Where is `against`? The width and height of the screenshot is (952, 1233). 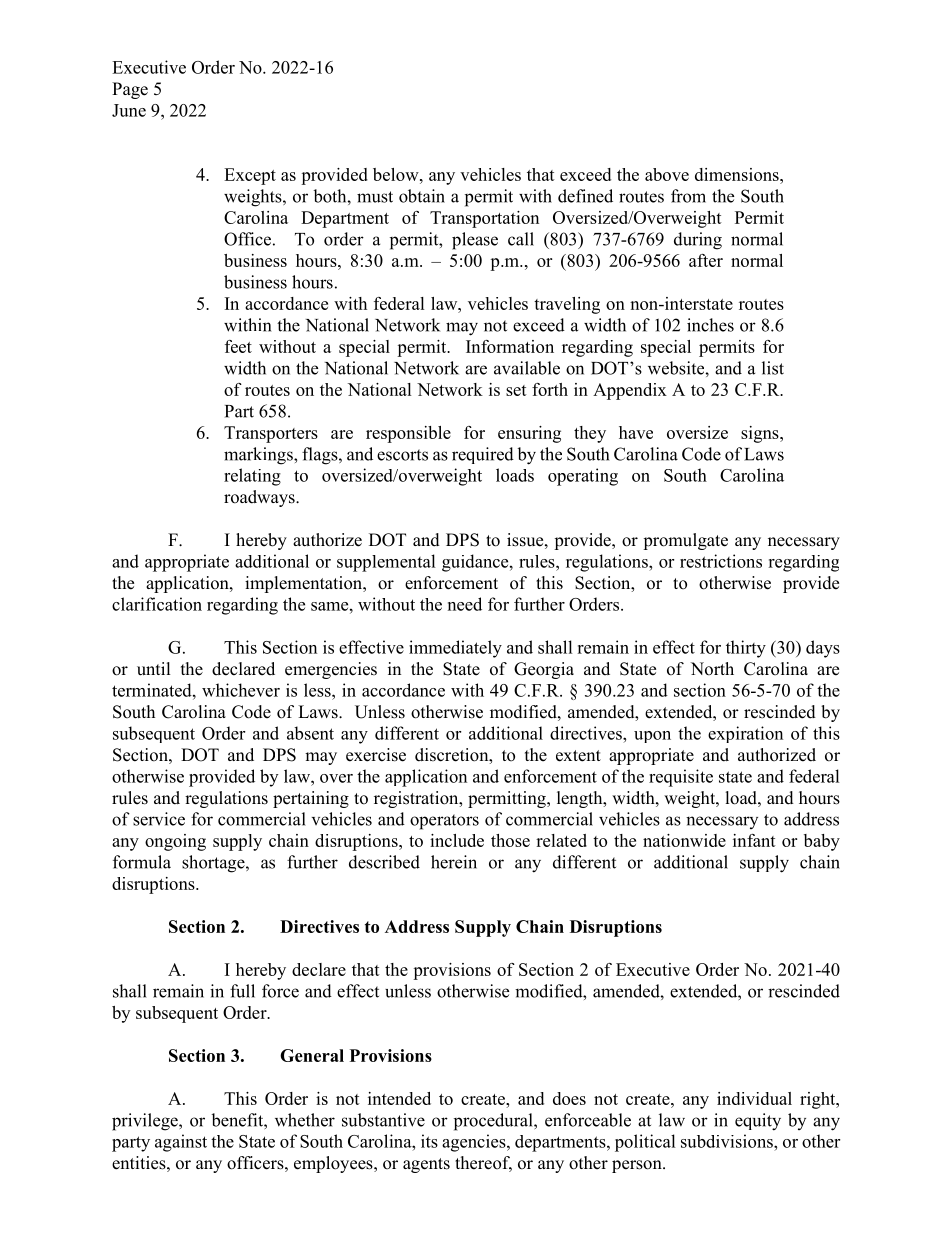 against is located at coordinates (181, 1143).
